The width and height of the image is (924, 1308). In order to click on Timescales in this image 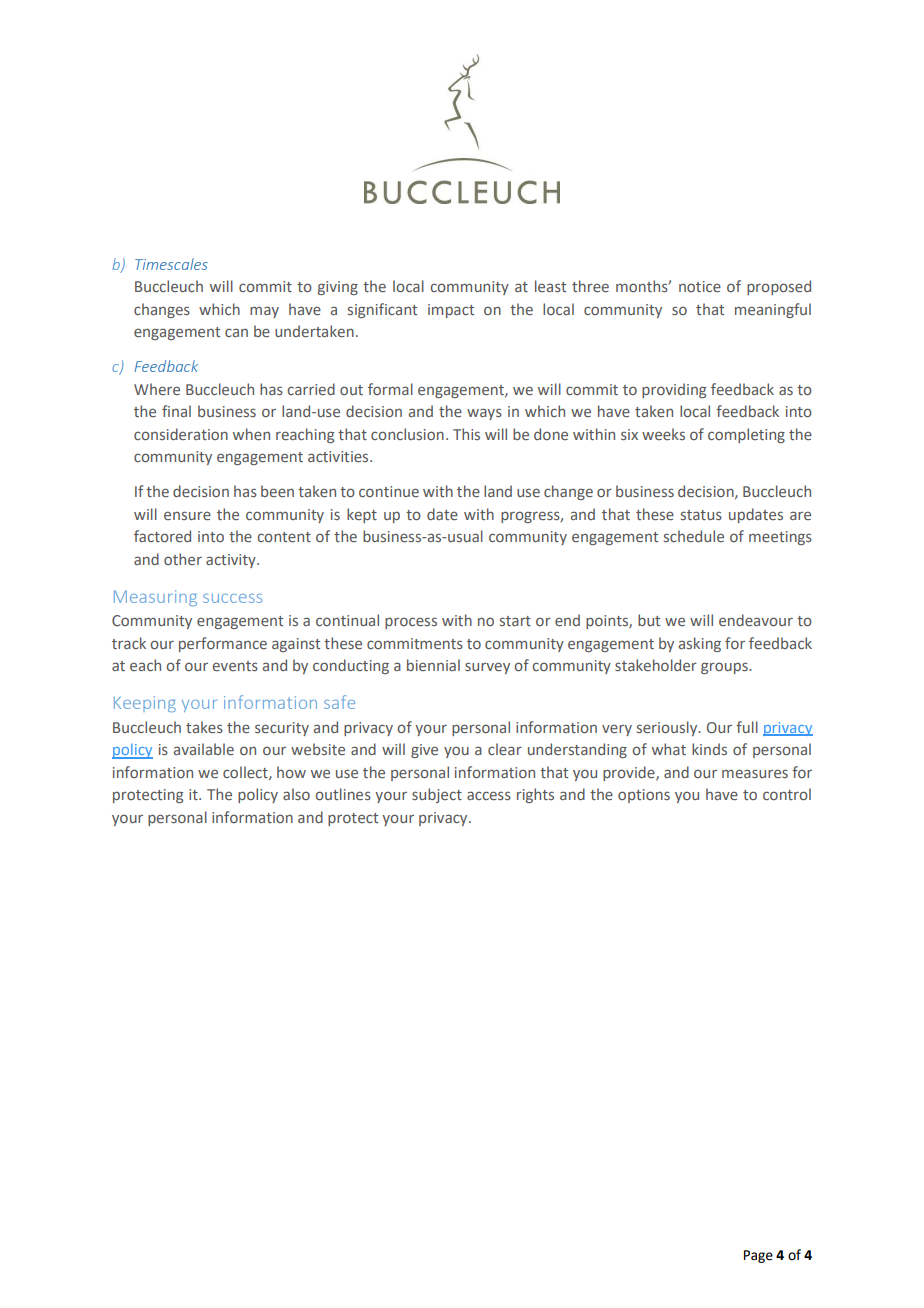, I will do `click(171, 264)`.
